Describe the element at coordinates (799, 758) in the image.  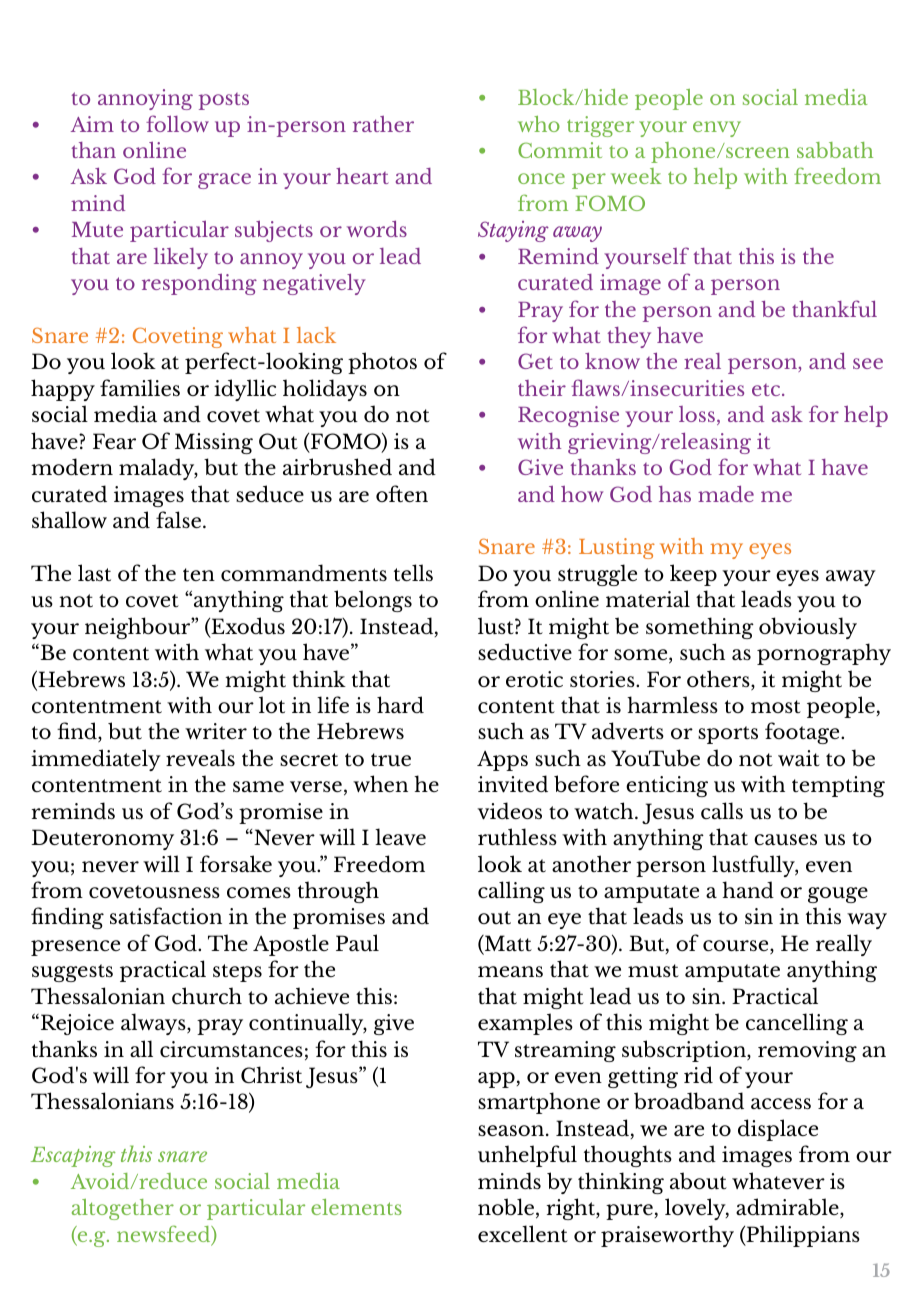
I see `wait` at that location.
